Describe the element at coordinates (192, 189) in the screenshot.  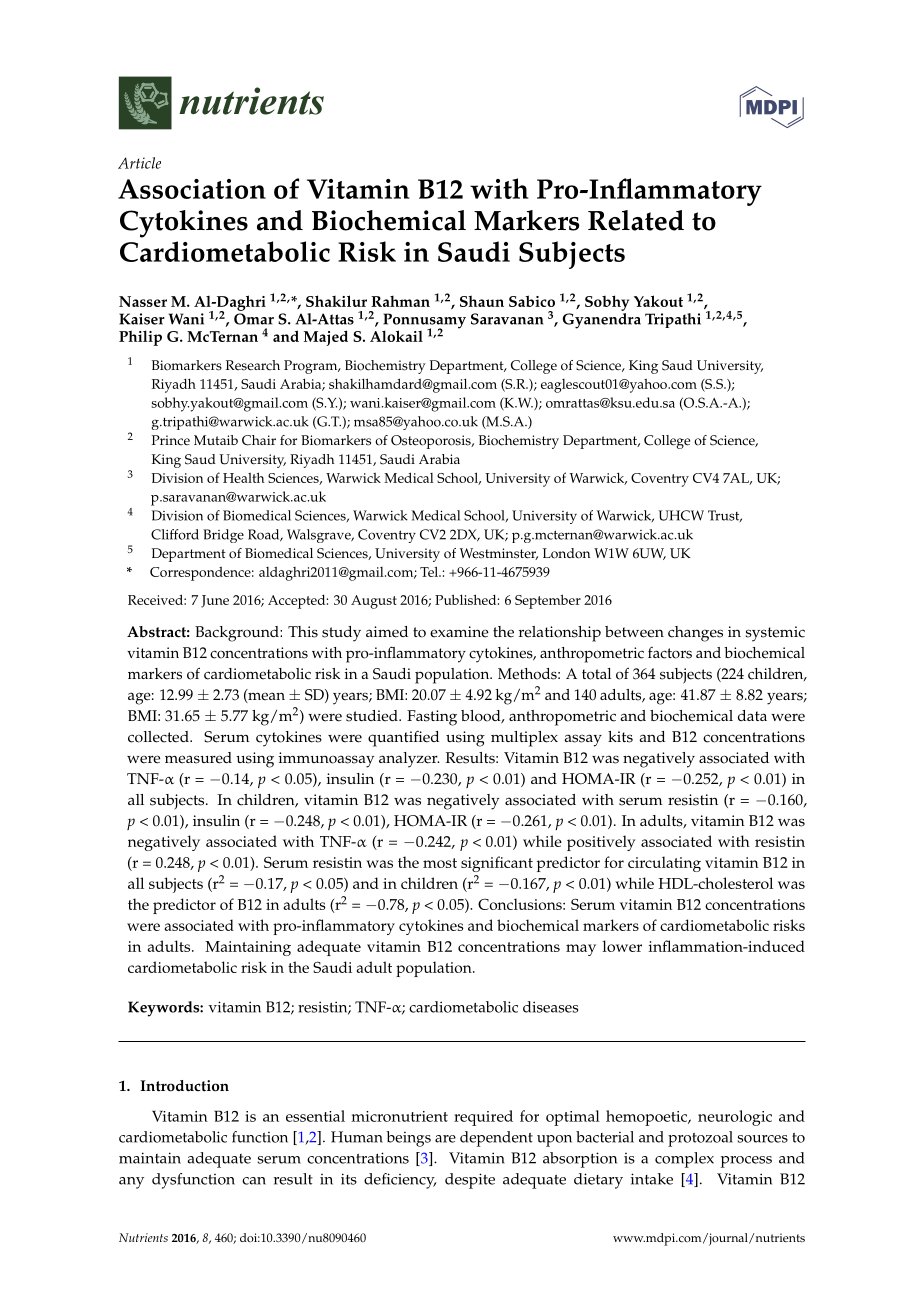
I see `Association` at that location.
